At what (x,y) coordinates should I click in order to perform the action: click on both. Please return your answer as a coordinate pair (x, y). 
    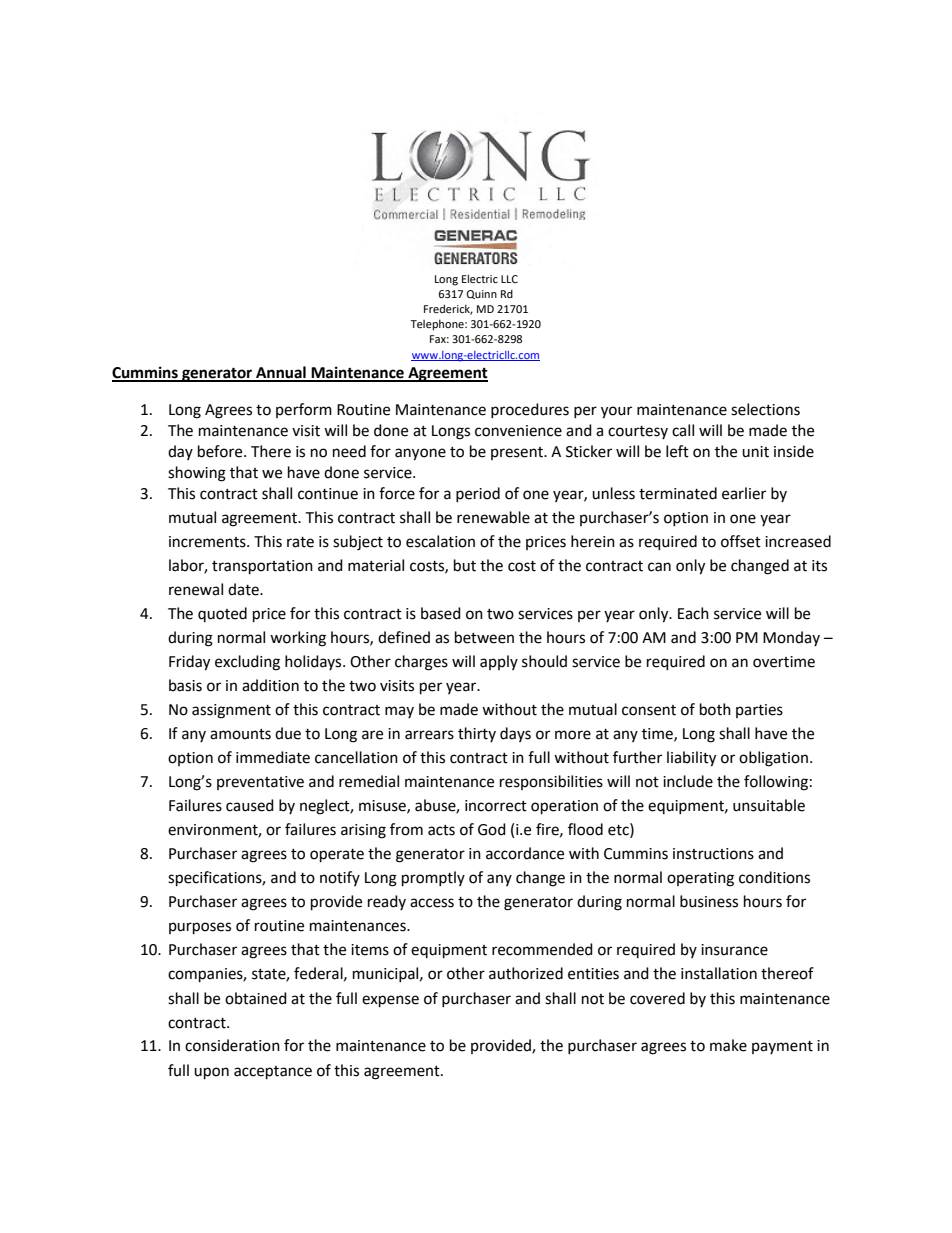
    Looking at the image, I should click on (715, 709).
